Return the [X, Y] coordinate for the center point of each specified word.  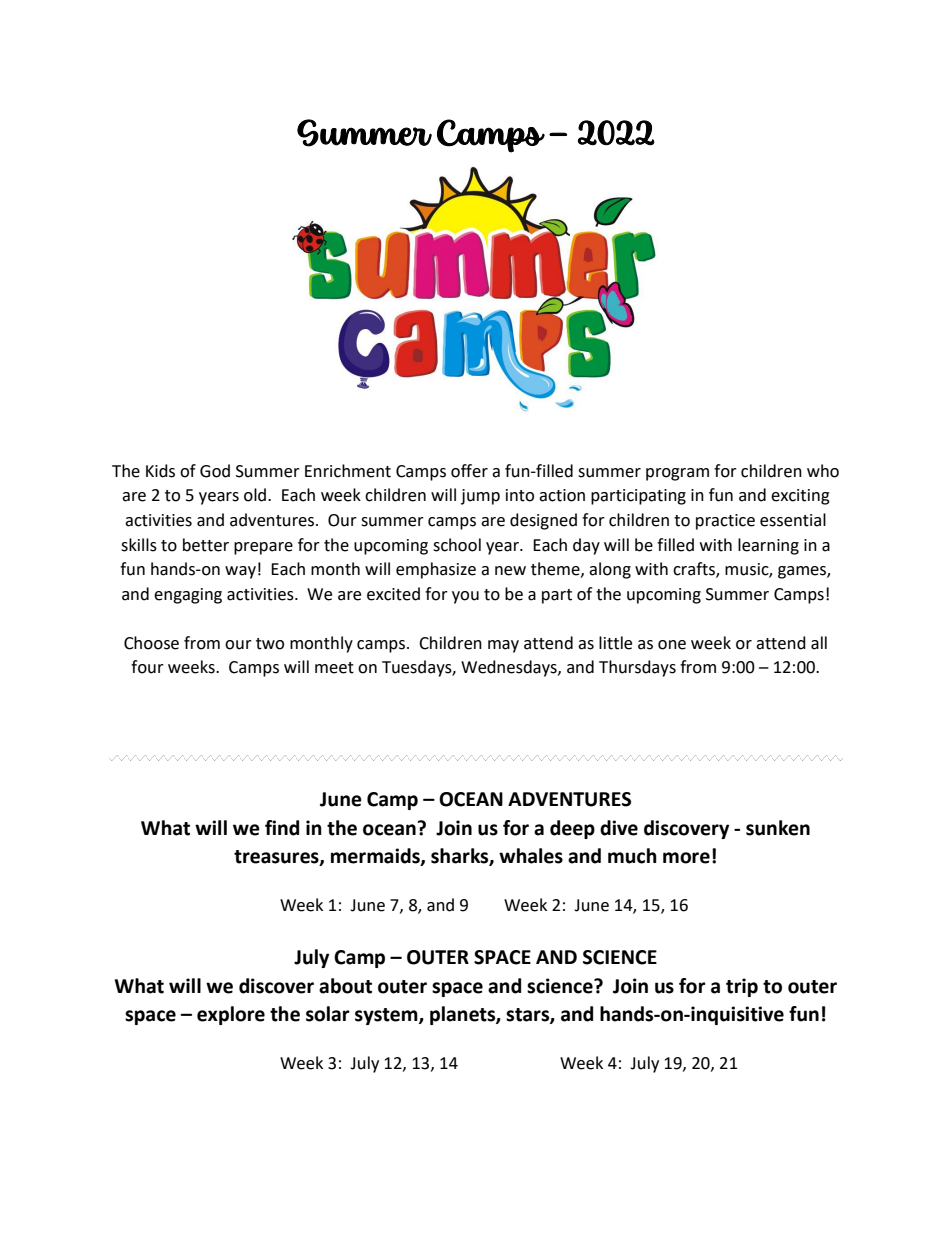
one [672, 645]
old [255, 495]
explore [231, 1015]
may [503, 646]
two [270, 644]
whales [531, 856]
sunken [778, 828]
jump [480, 497]
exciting [800, 497]
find [282, 828]
